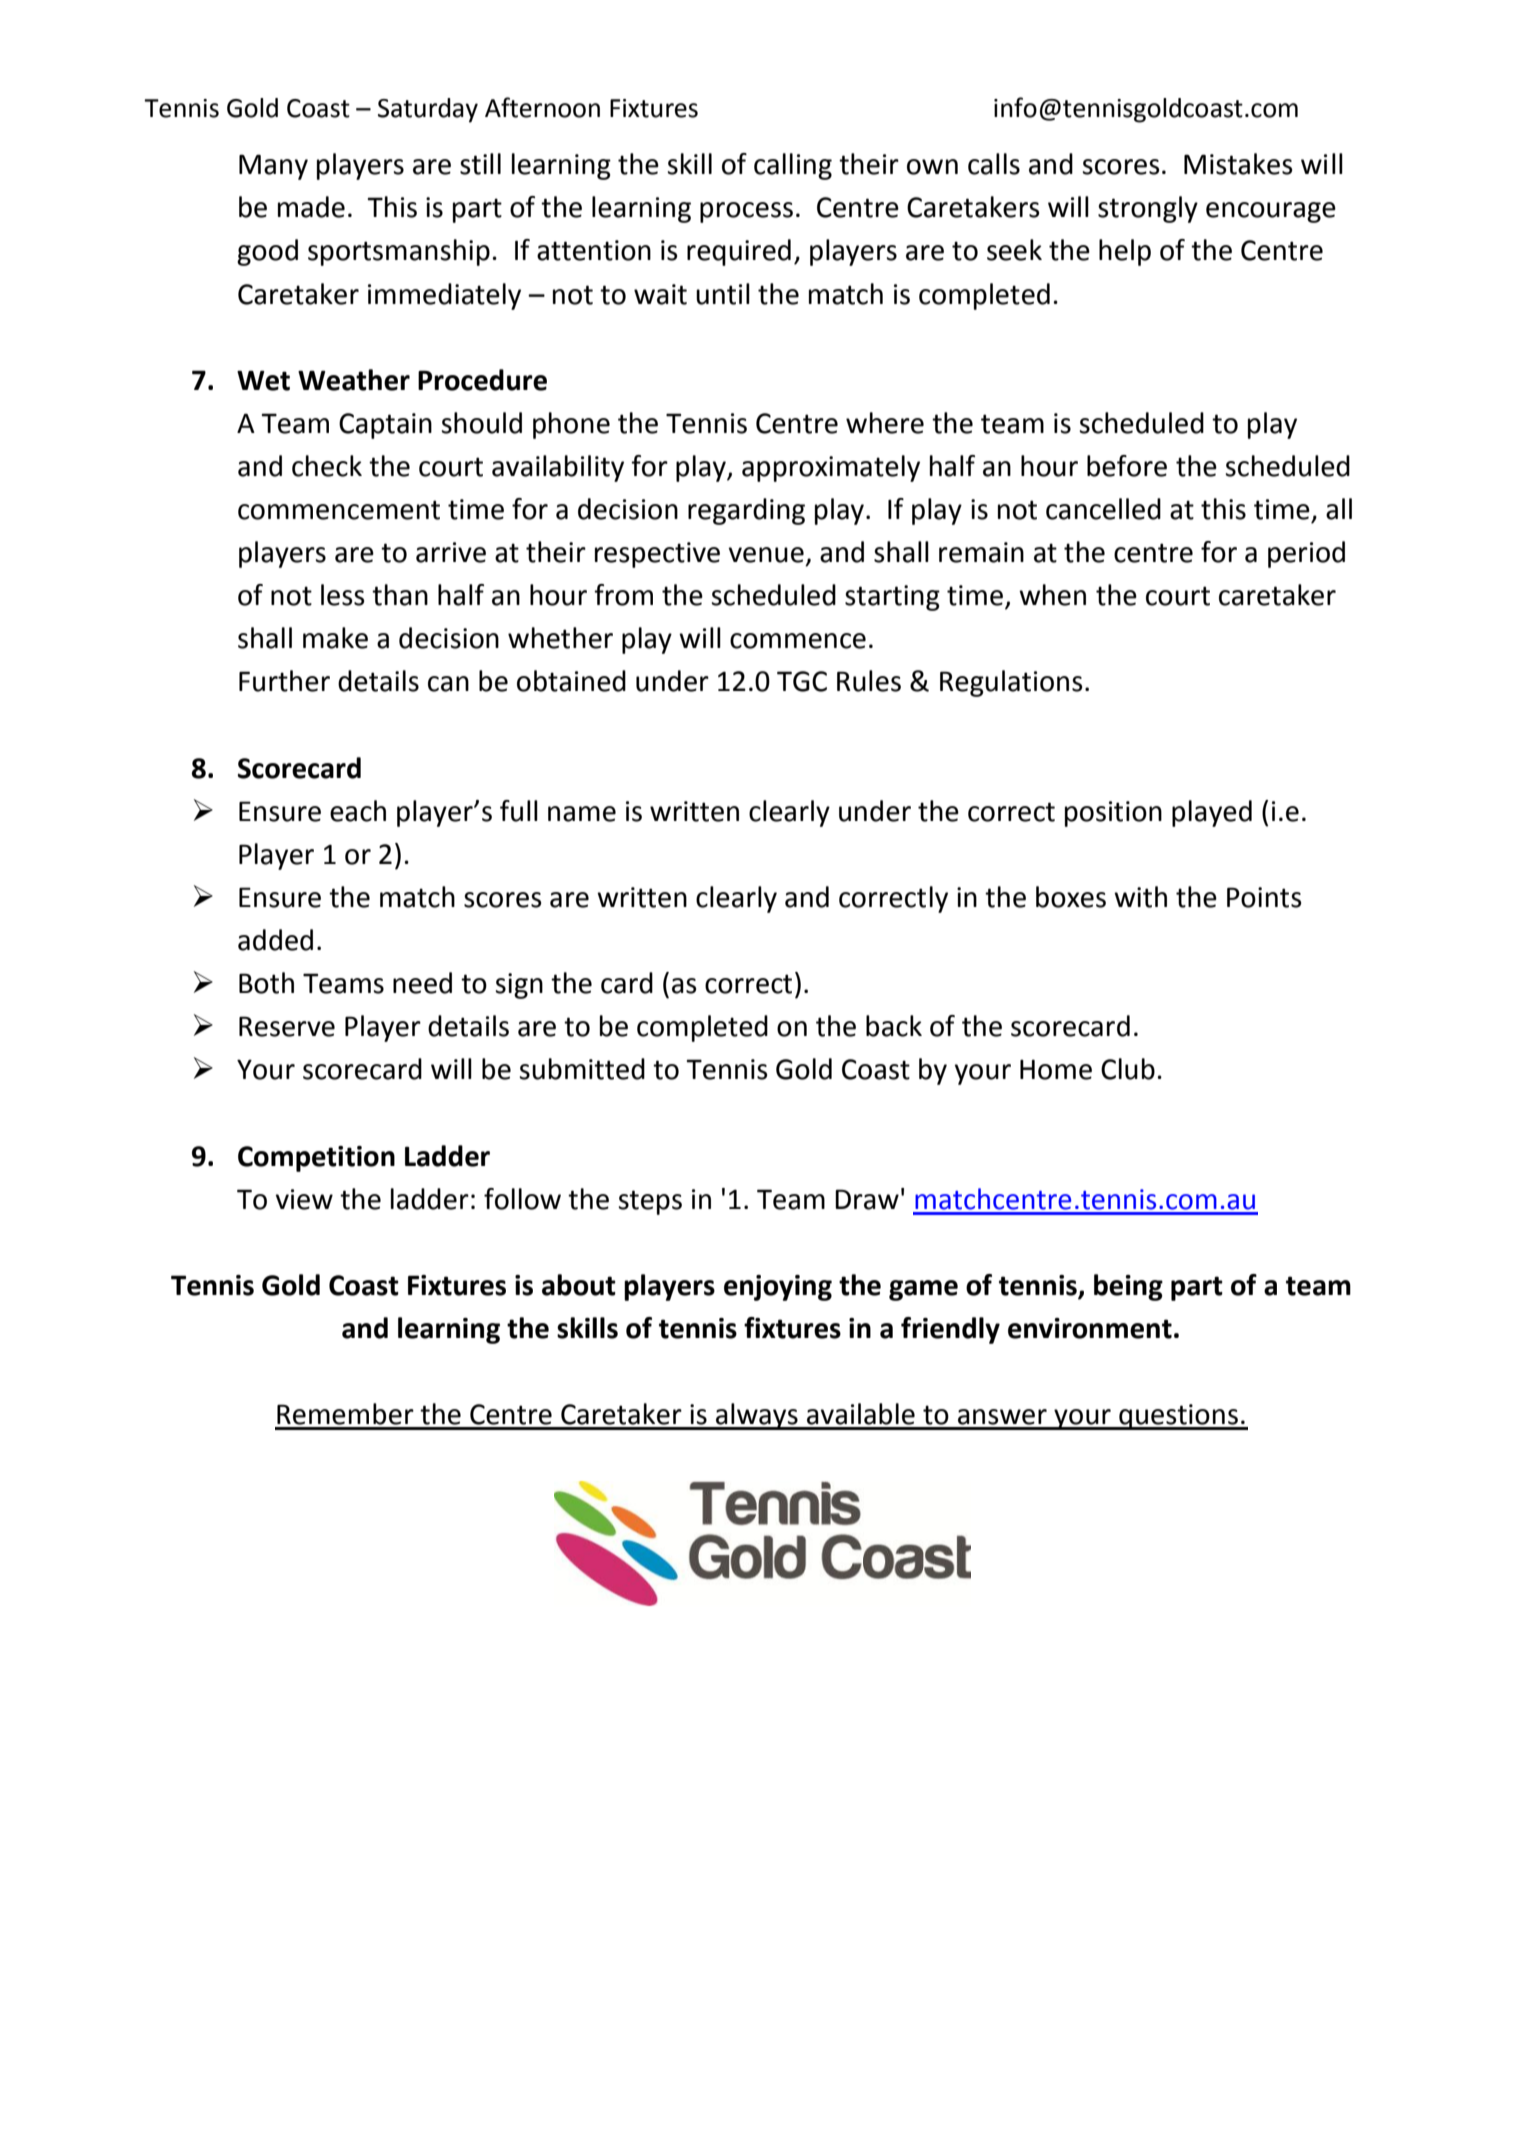 The width and height of the screenshot is (1523, 2154). I want to click on always, so click(757, 1416).
